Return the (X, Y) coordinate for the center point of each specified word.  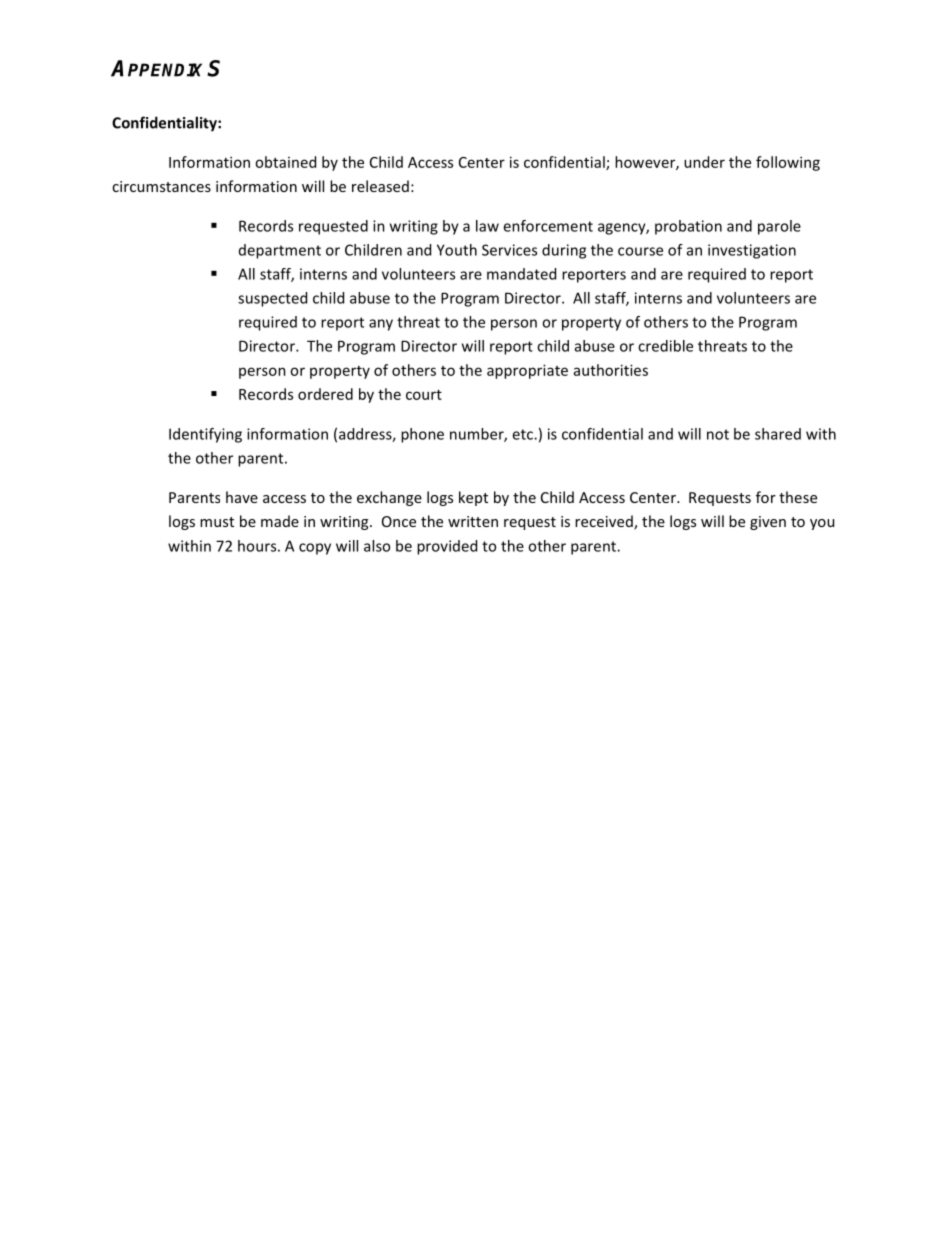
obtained (285, 162)
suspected (272, 299)
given (768, 523)
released (380, 186)
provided (447, 547)
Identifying (205, 435)
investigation (752, 251)
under (704, 162)
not (718, 434)
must (217, 522)
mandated (521, 274)
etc (523, 434)
